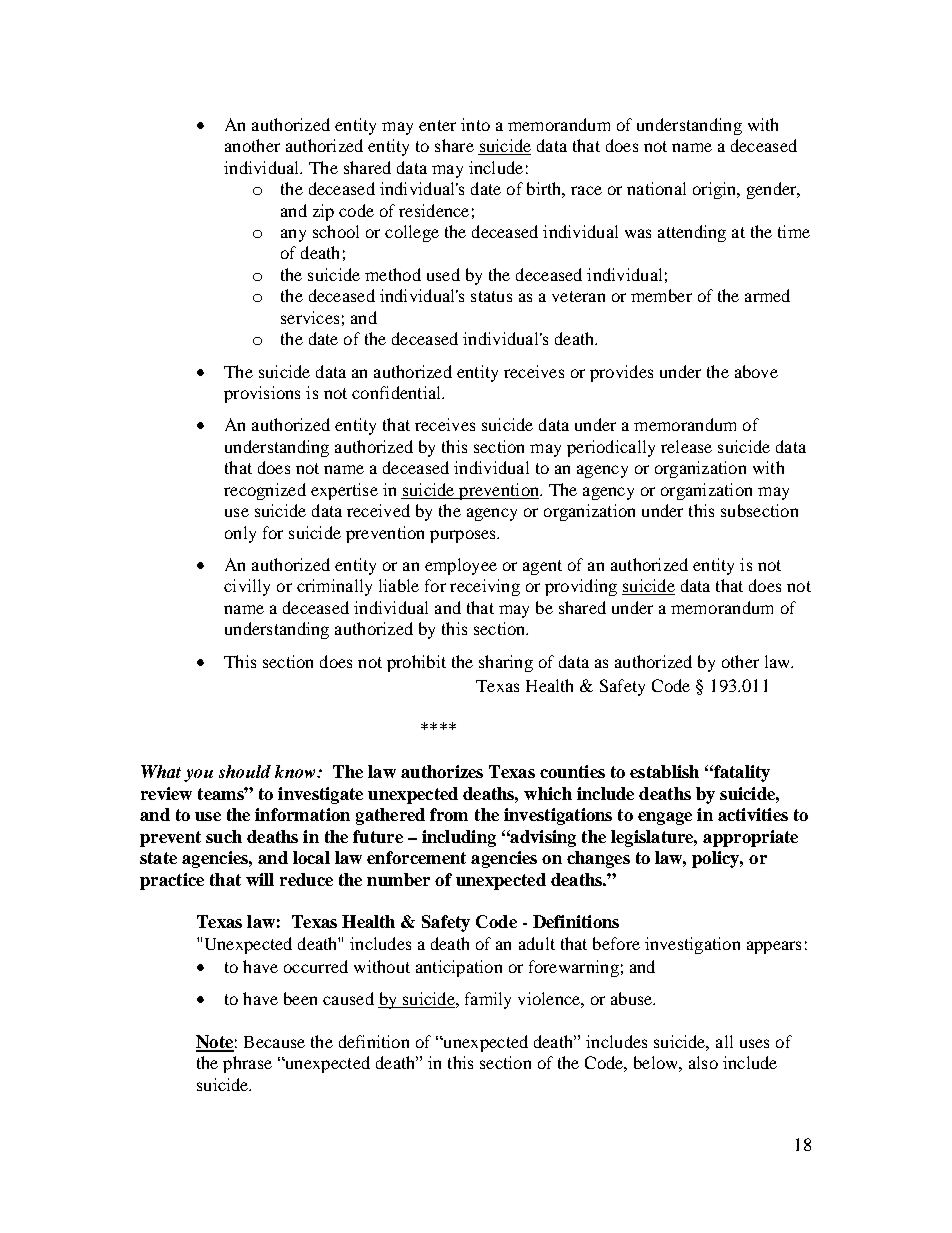 The width and height of the screenshot is (952, 1233). What do you see at coordinates (245, 771) in the screenshot?
I see `should` at bounding box center [245, 771].
